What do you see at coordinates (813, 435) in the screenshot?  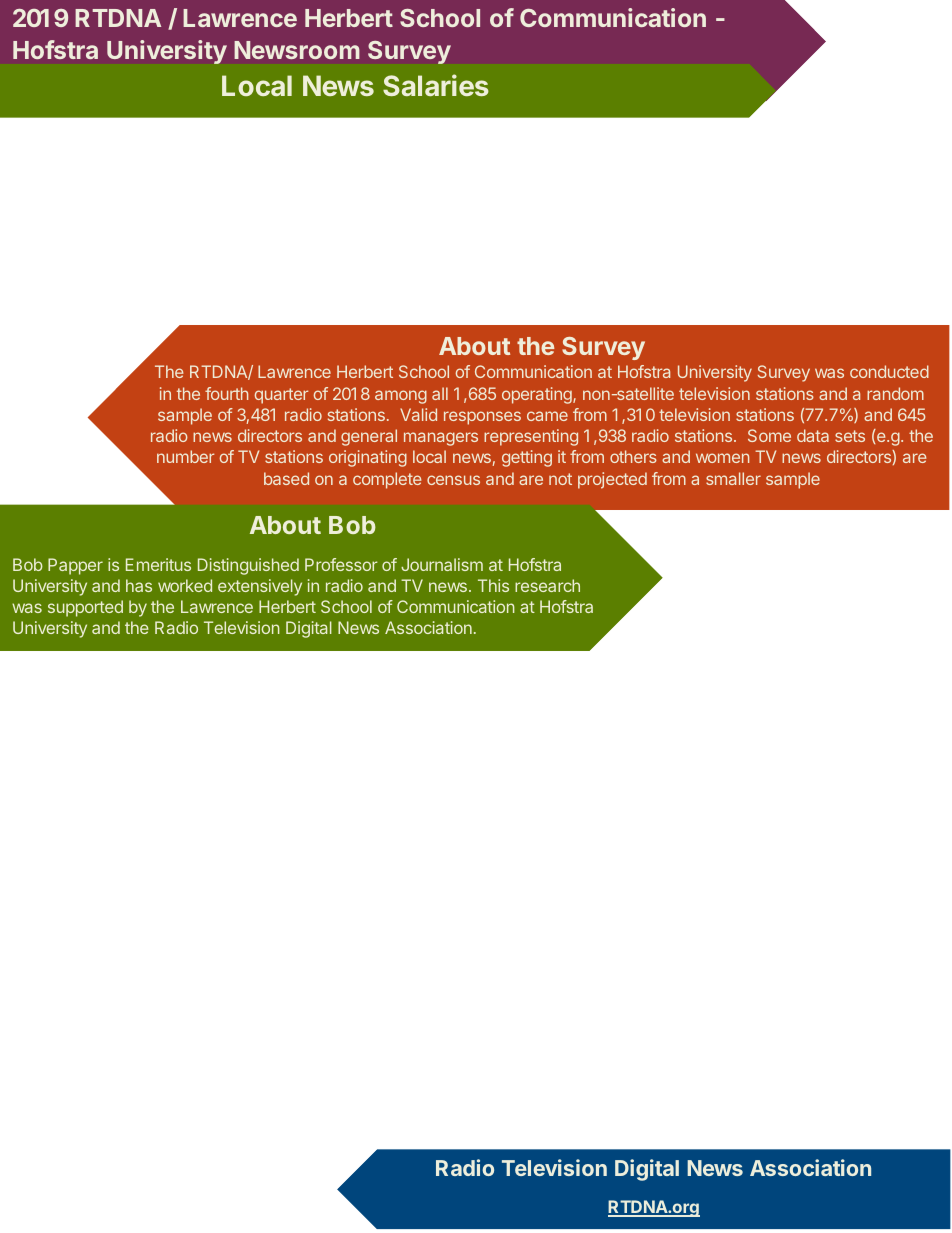 I see `data` at bounding box center [813, 435].
